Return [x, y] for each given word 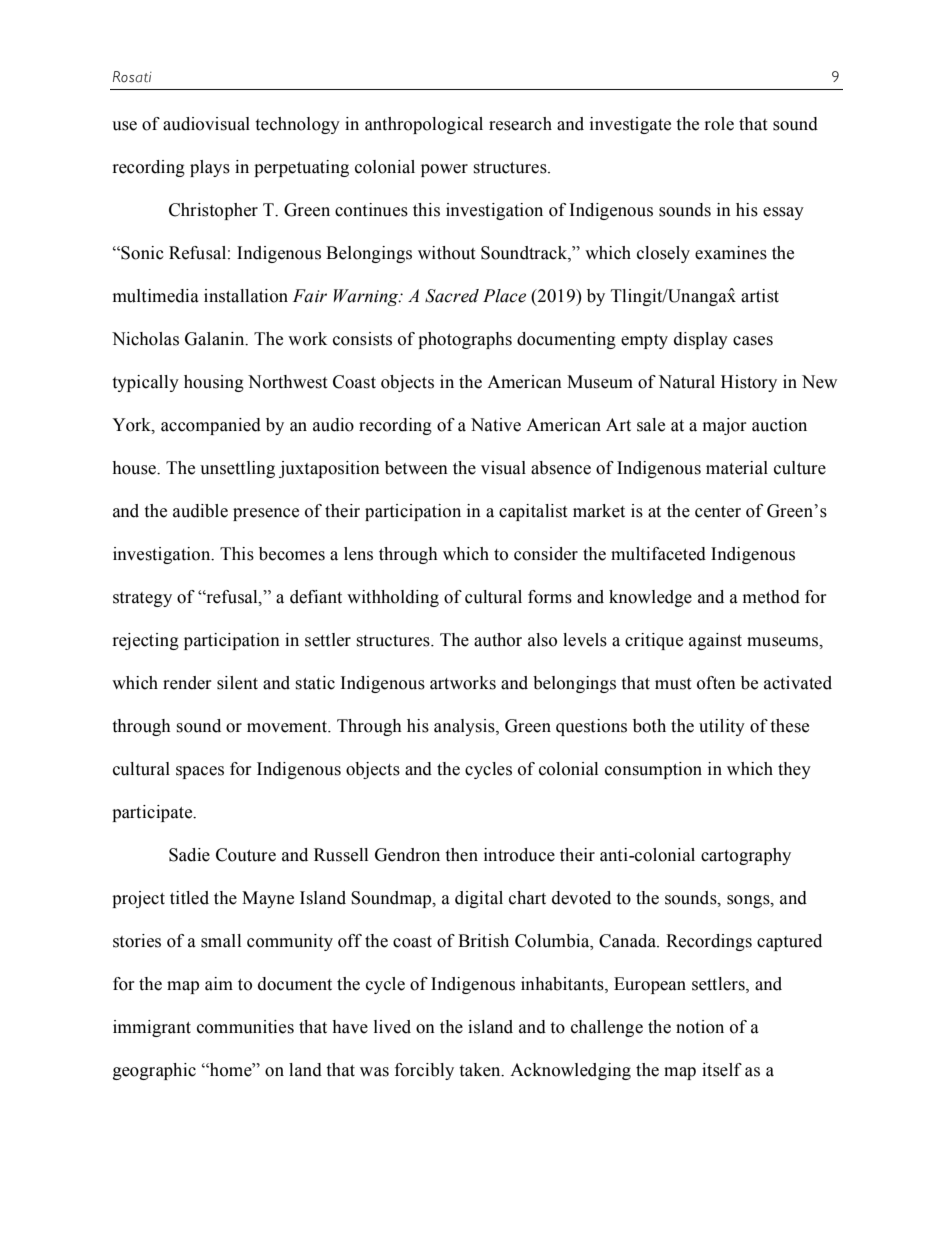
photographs [465, 340]
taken [481, 1070]
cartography [746, 856]
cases [753, 341]
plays [210, 168]
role [719, 124]
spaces [200, 772]
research [520, 124]
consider [546, 554]
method [771, 597]
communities [245, 1027]
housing [214, 383]
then [461, 855]
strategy [142, 599]
